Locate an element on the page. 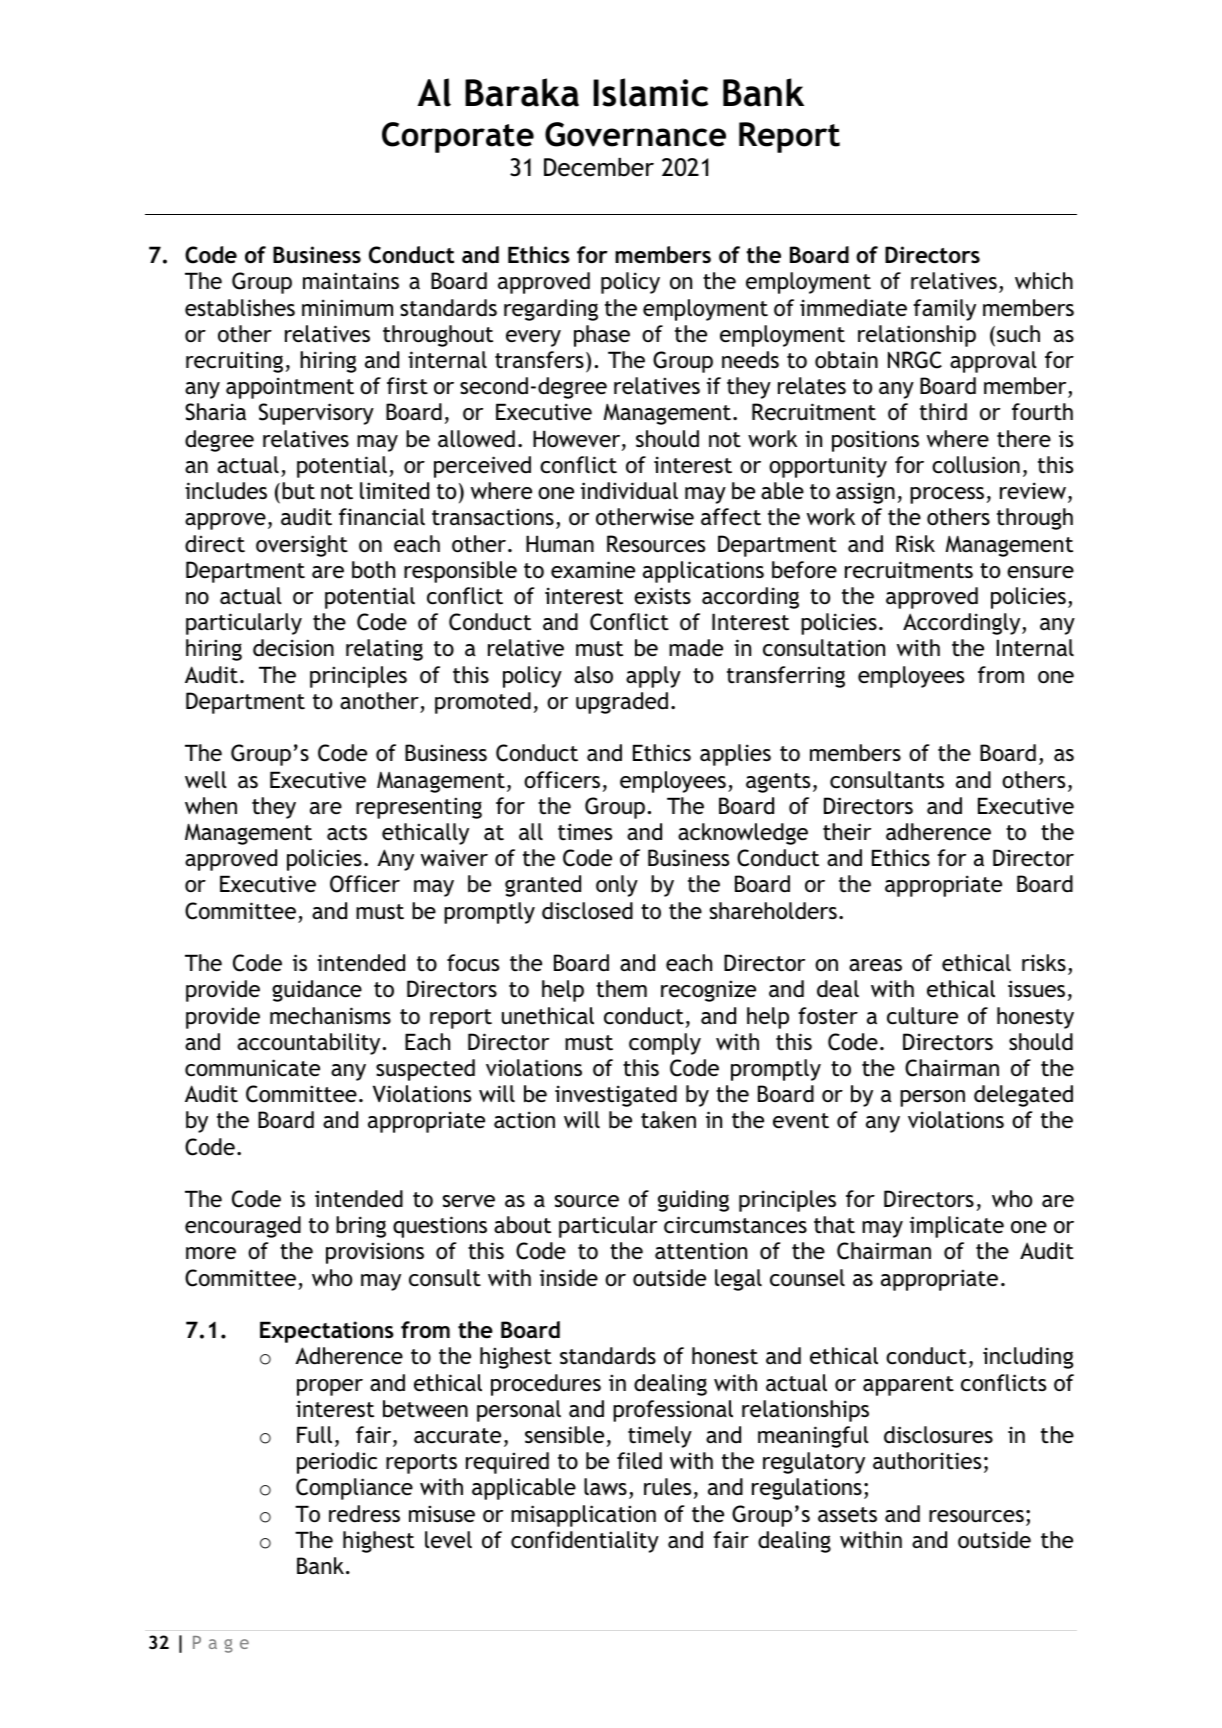 This document has height=1728, width=1222. Supervisory is located at coordinates (316, 414).
